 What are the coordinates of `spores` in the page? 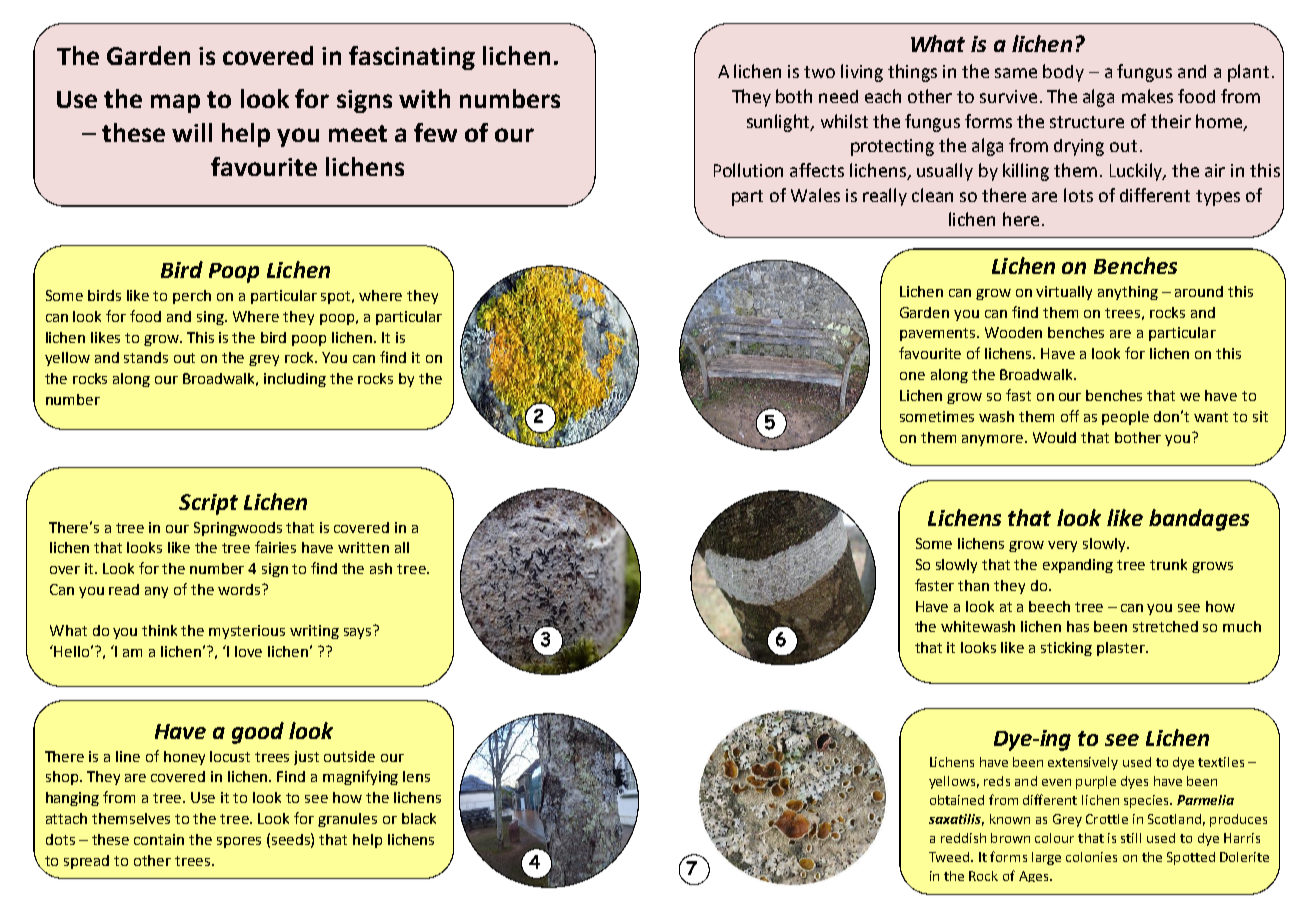 It's located at (239, 842).
